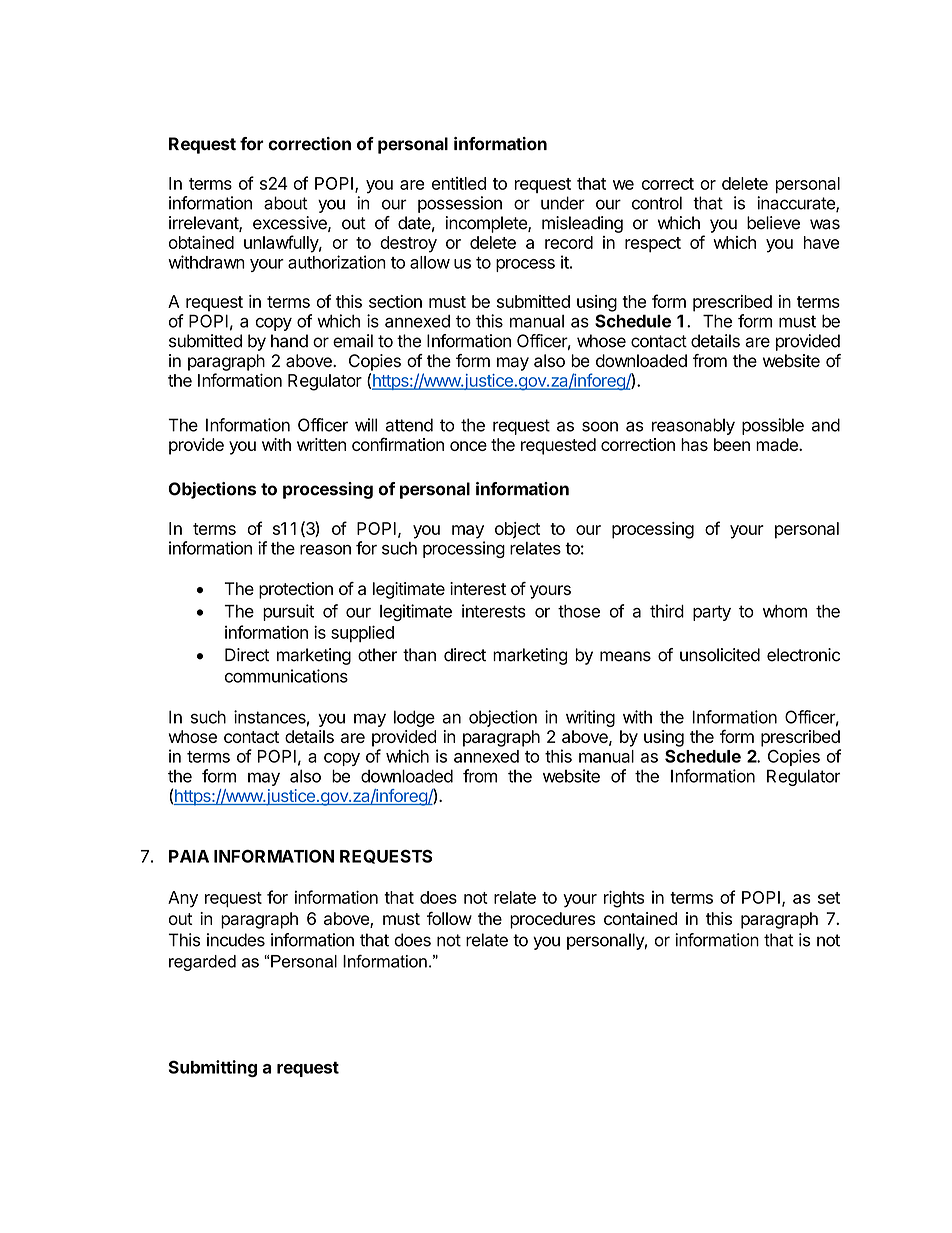 This document has width=952, height=1233. What do you see at coordinates (212, 1068) in the document?
I see `Submitting` at bounding box center [212, 1068].
